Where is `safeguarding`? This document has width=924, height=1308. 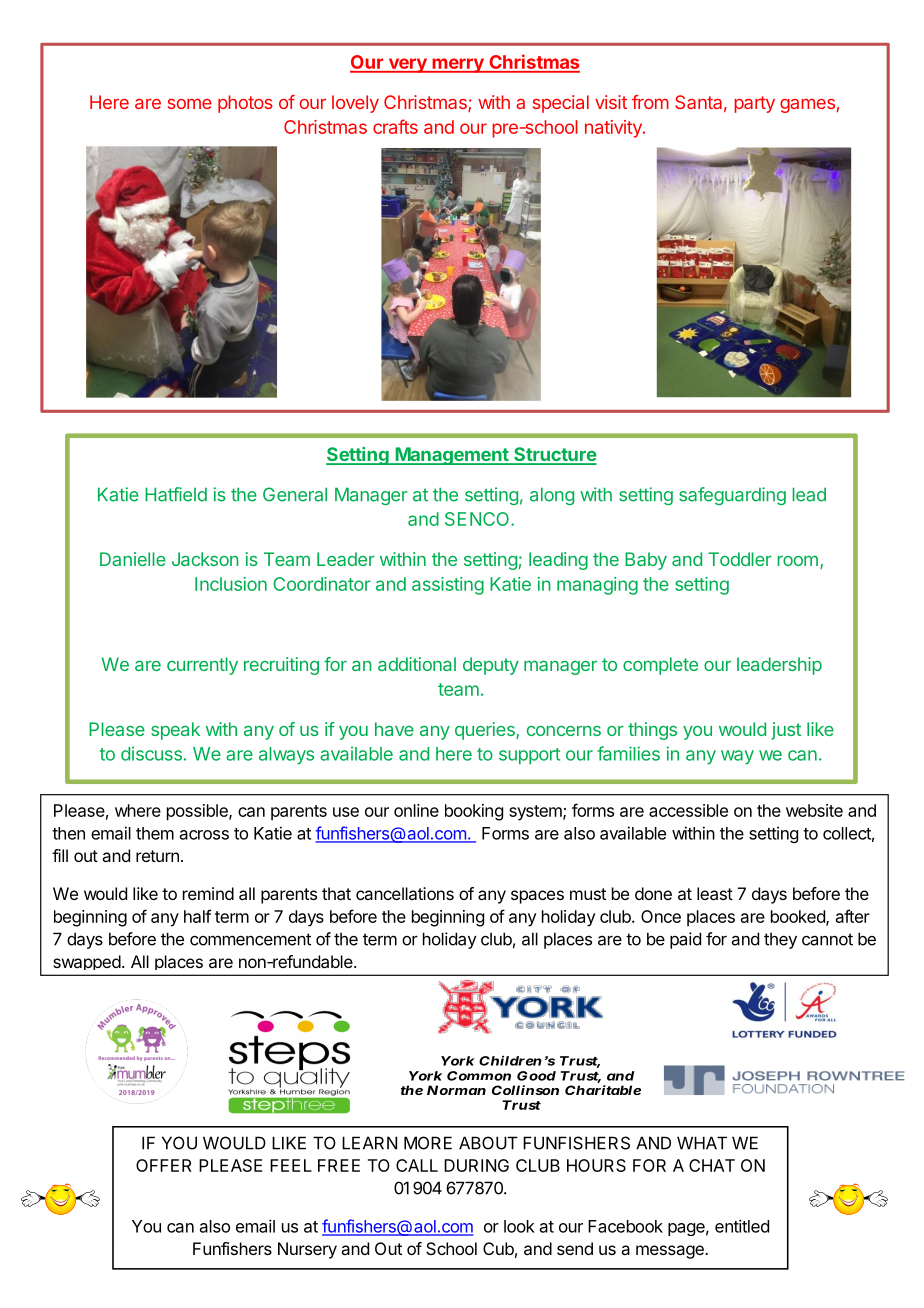 safeguarding is located at coordinates (732, 496).
